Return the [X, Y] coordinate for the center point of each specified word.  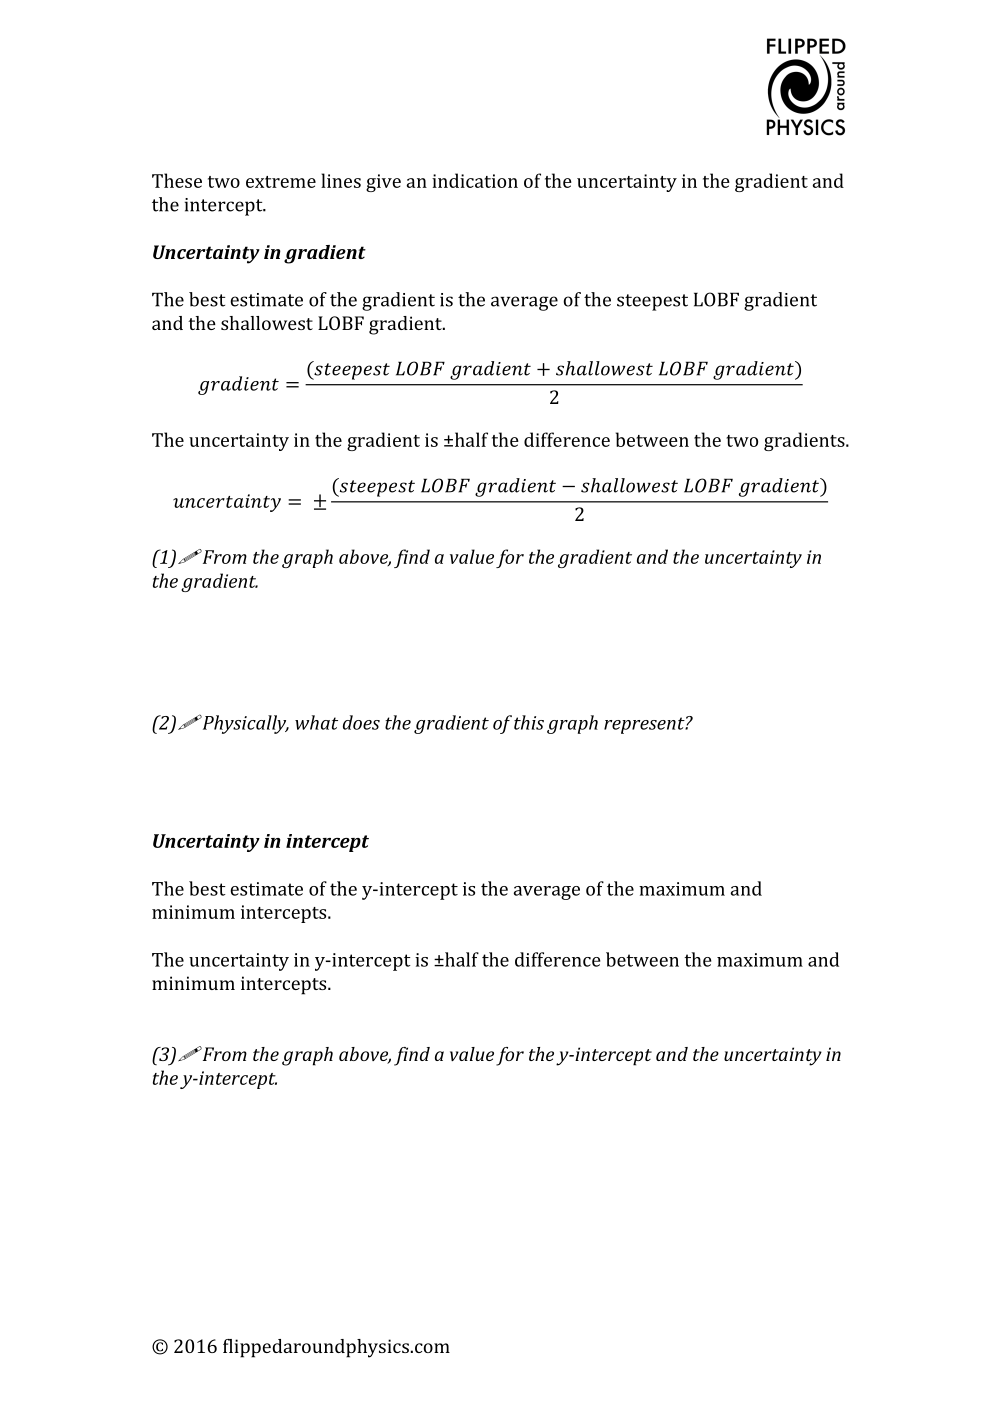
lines [341, 180]
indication [475, 180]
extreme [281, 182]
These [177, 180]
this [529, 722]
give [383, 183]
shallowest [267, 323]
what [316, 722]
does [361, 722]
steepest [652, 302]
